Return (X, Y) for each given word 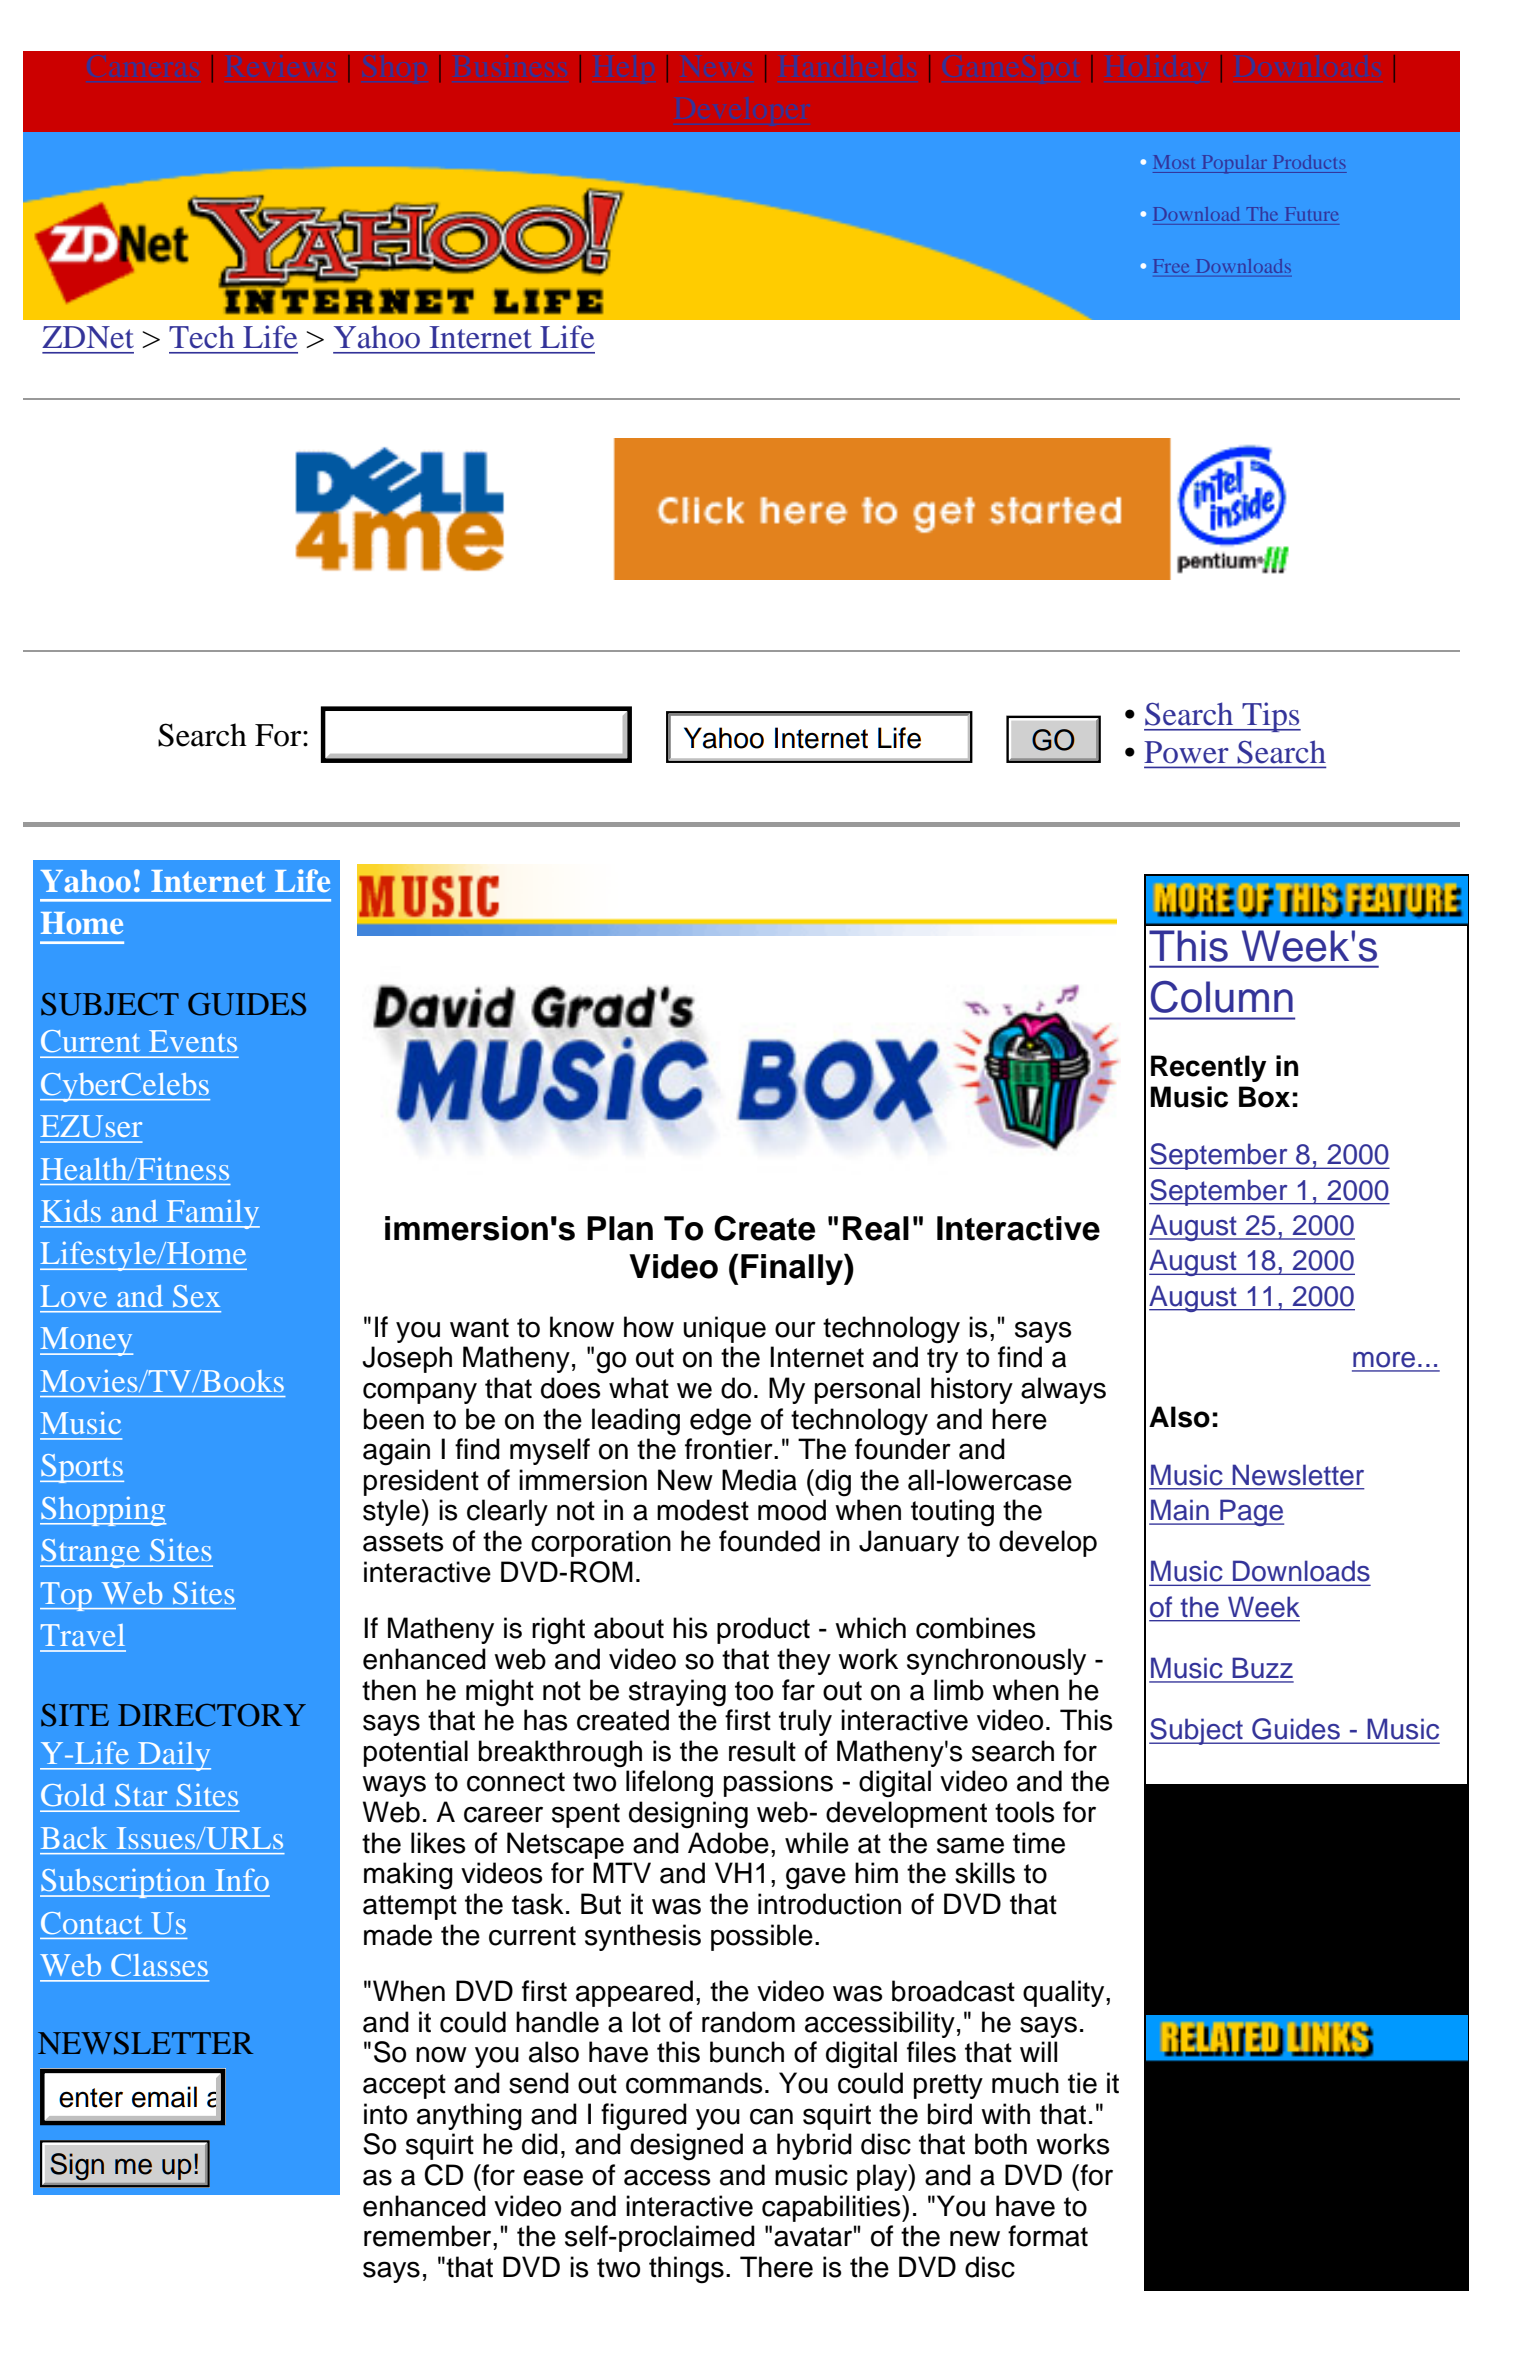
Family (212, 1214)
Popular (1234, 164)
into (385, 2114)
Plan (620, 1228)
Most (1174, 162)
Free (1171, 266)
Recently (1208, 1068)
